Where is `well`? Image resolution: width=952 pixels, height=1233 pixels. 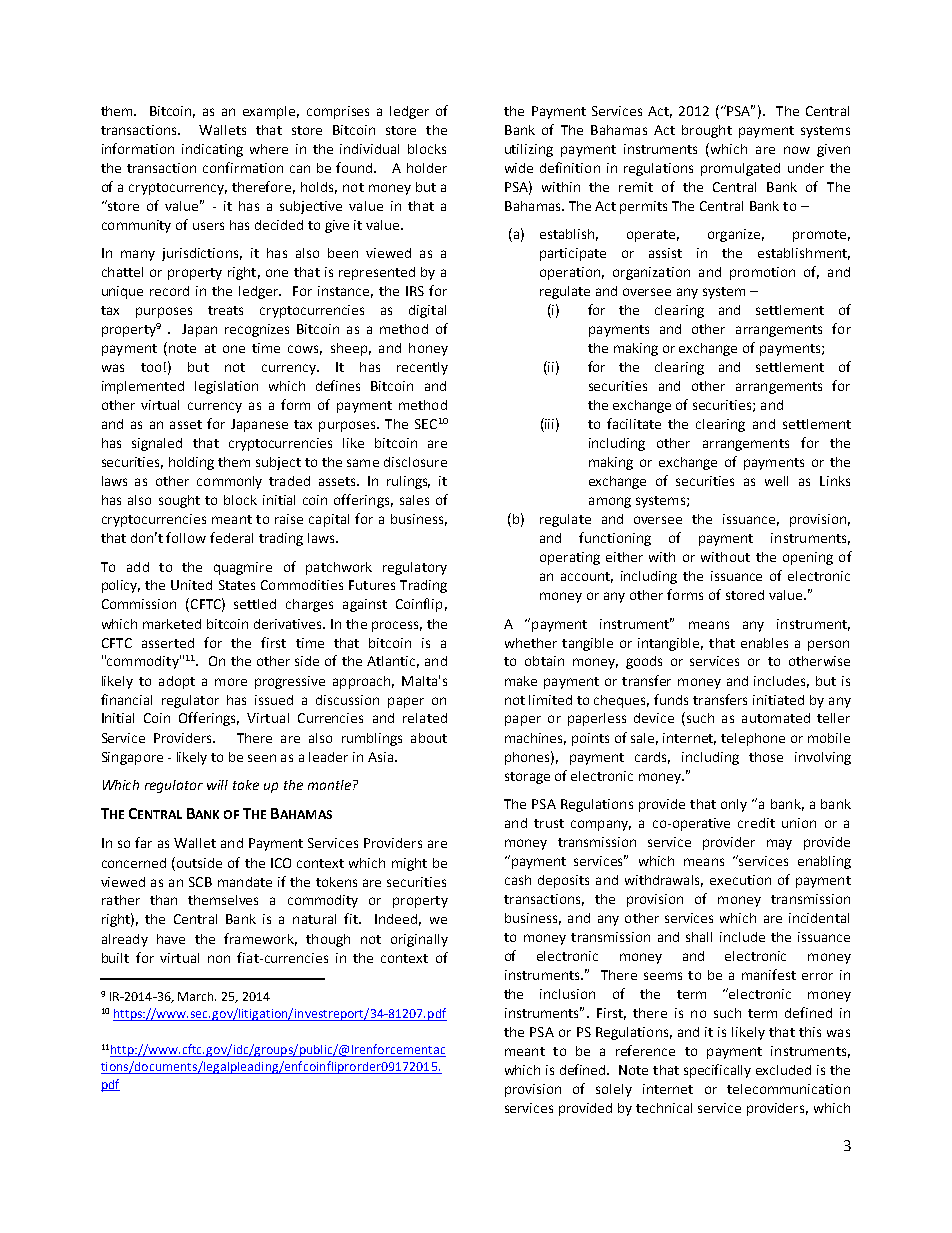 well is located at coordinates (776, 481).
